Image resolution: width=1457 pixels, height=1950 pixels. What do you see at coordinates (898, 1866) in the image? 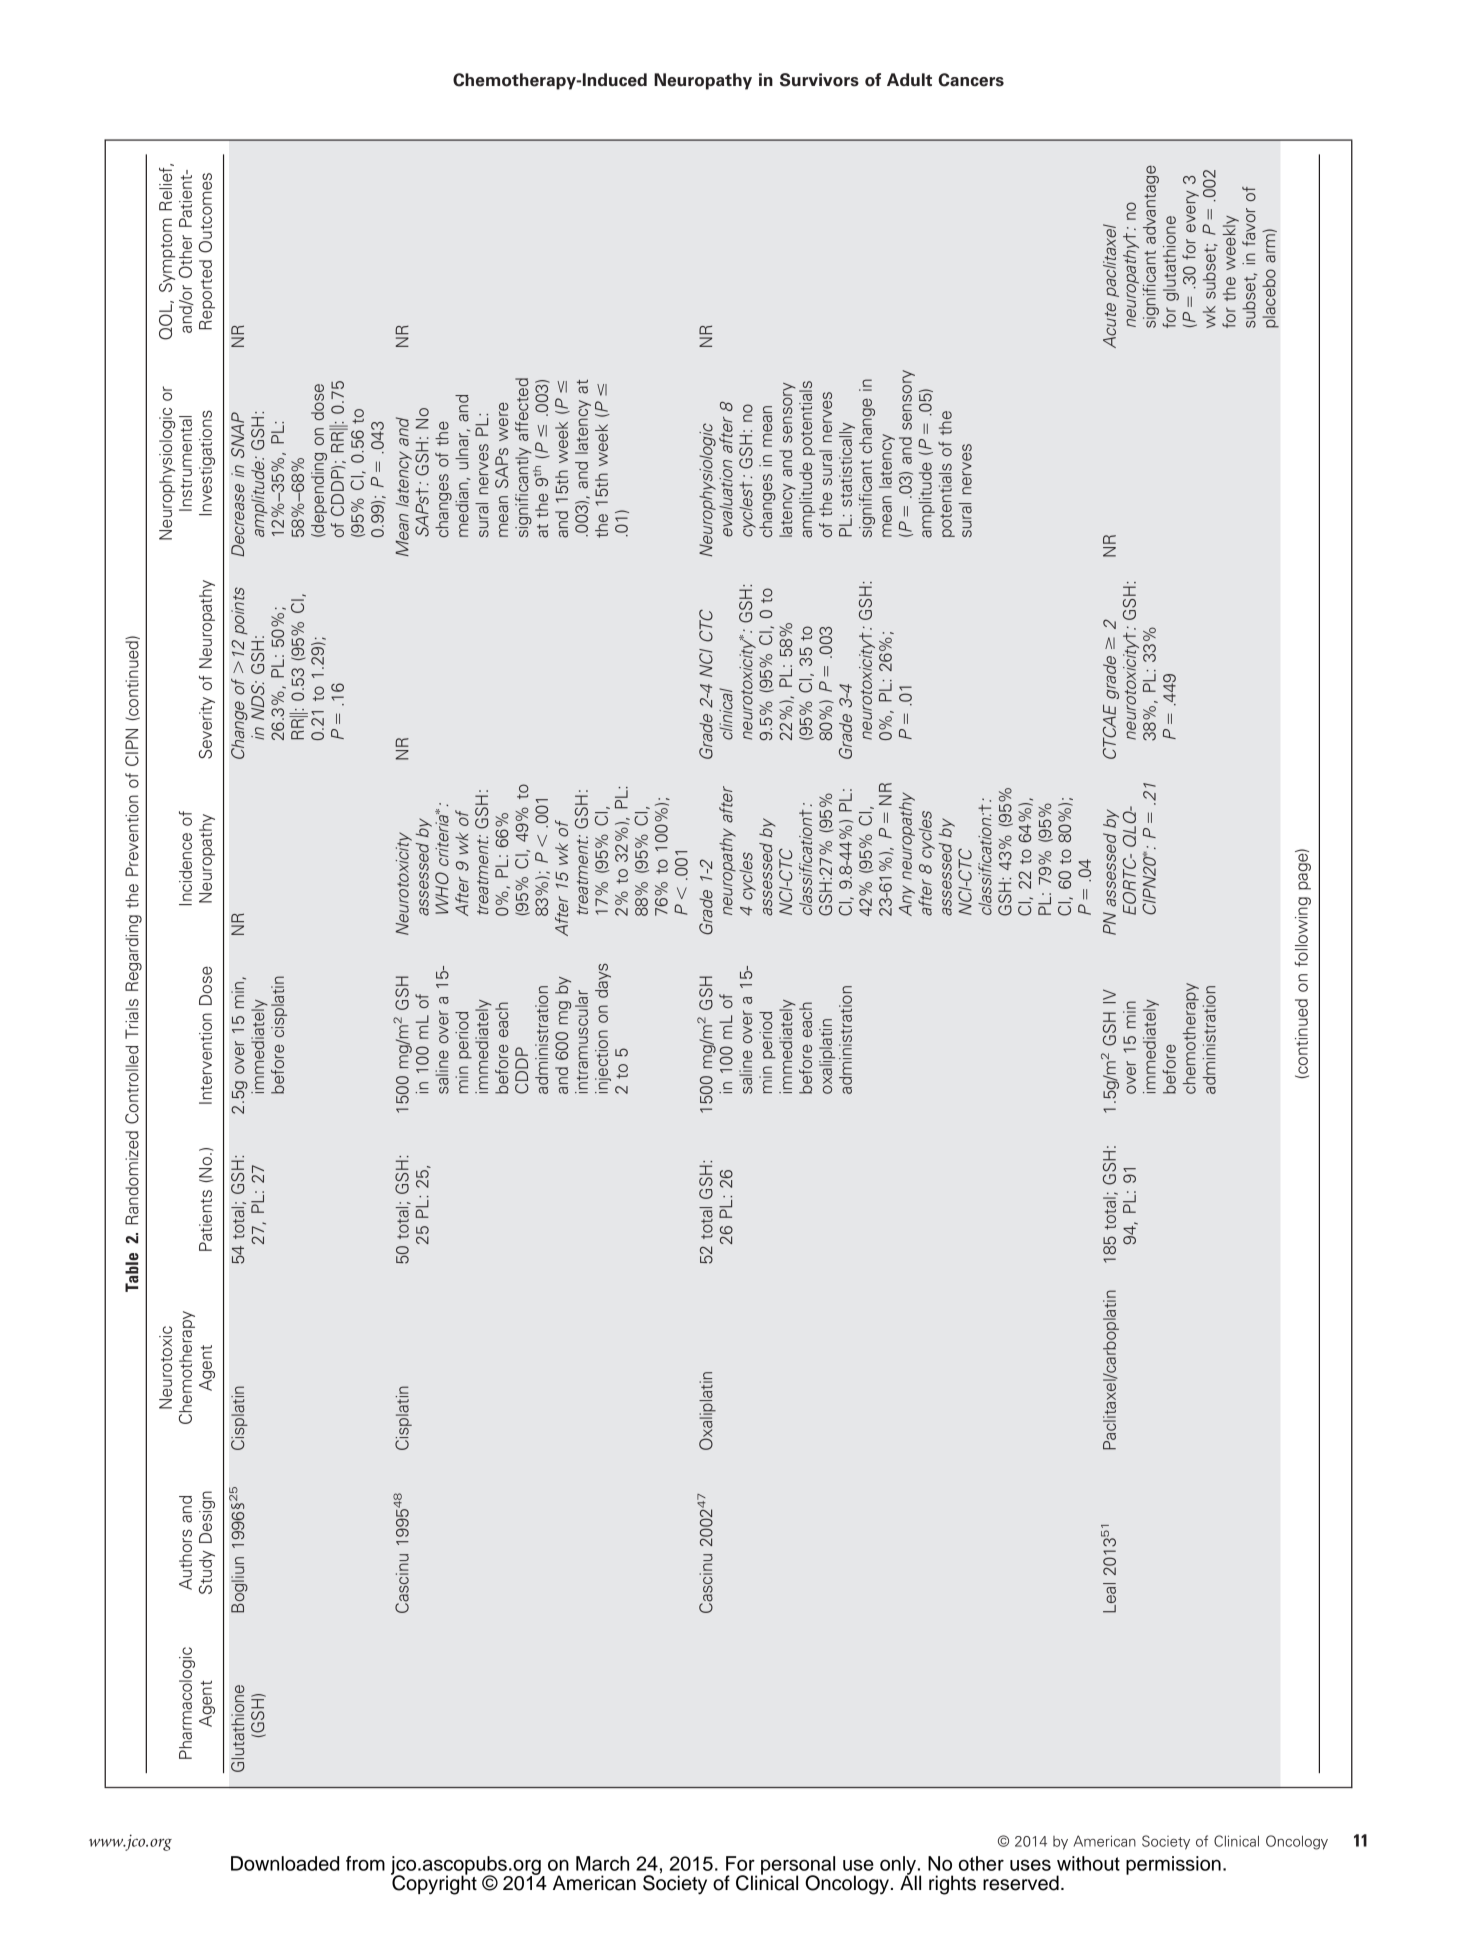
I see `only` at bounding box center [898, 1866].
